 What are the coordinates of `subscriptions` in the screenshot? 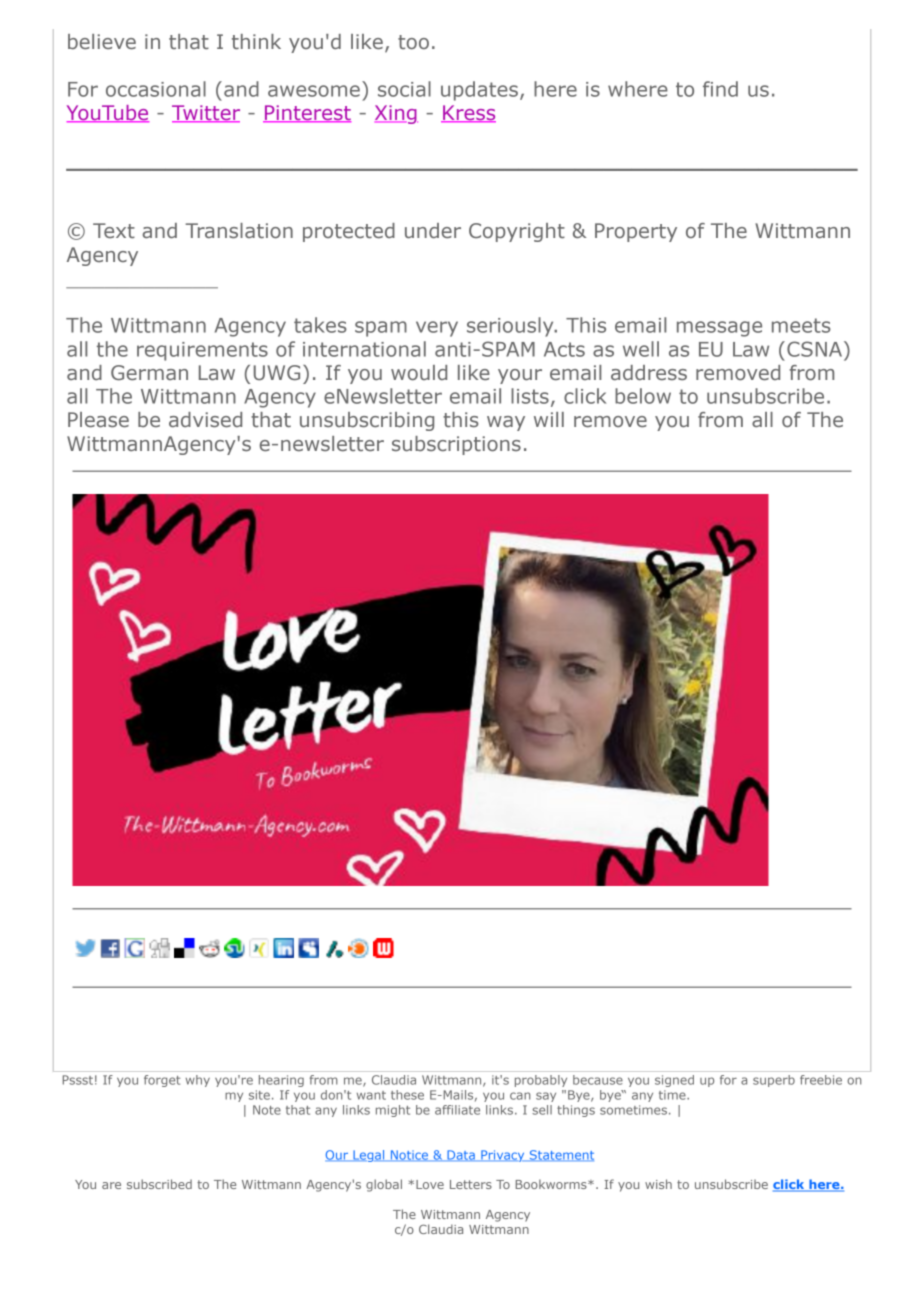 It's located at (456, 445).
